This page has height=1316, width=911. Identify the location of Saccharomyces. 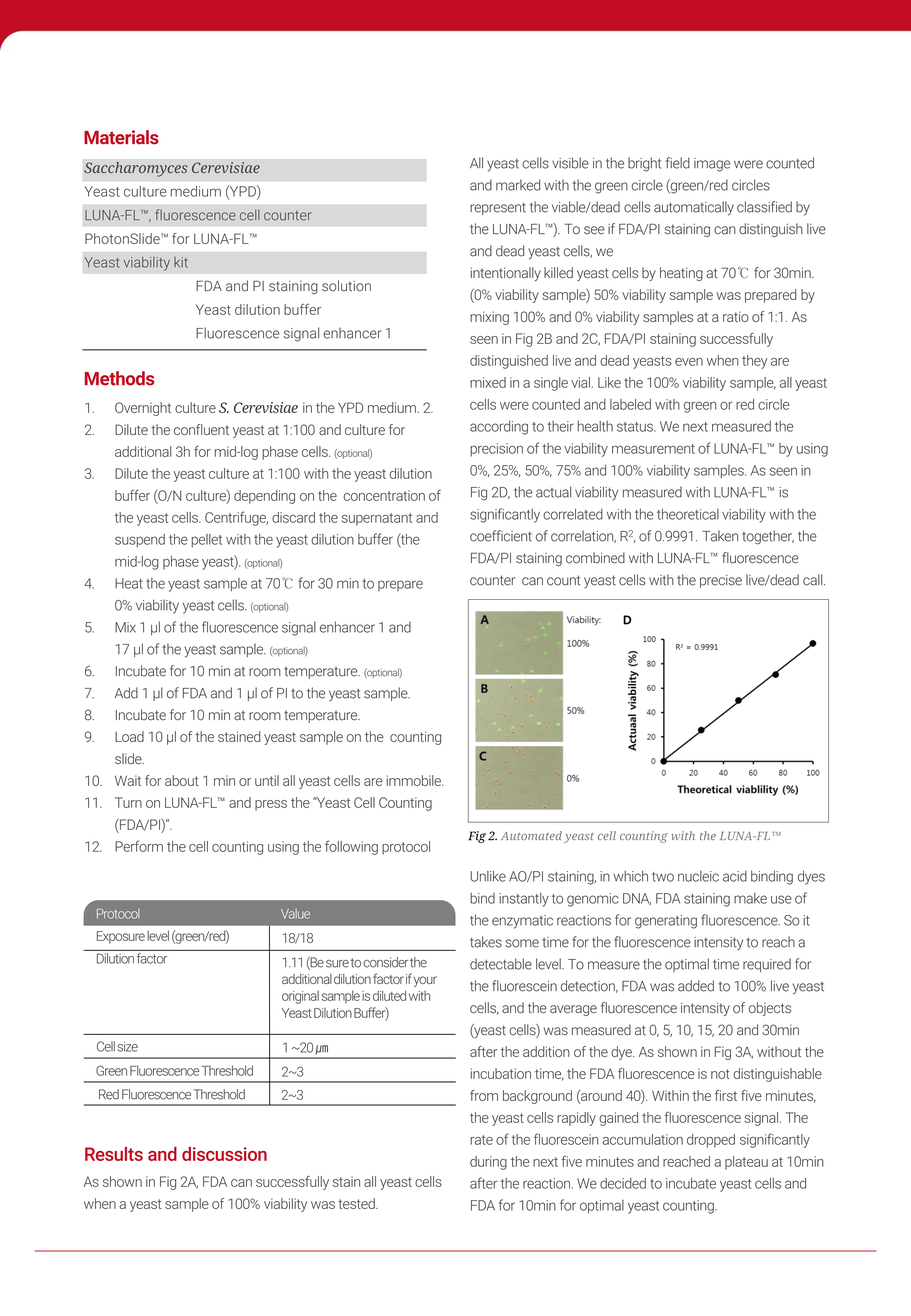
(136, 169).
